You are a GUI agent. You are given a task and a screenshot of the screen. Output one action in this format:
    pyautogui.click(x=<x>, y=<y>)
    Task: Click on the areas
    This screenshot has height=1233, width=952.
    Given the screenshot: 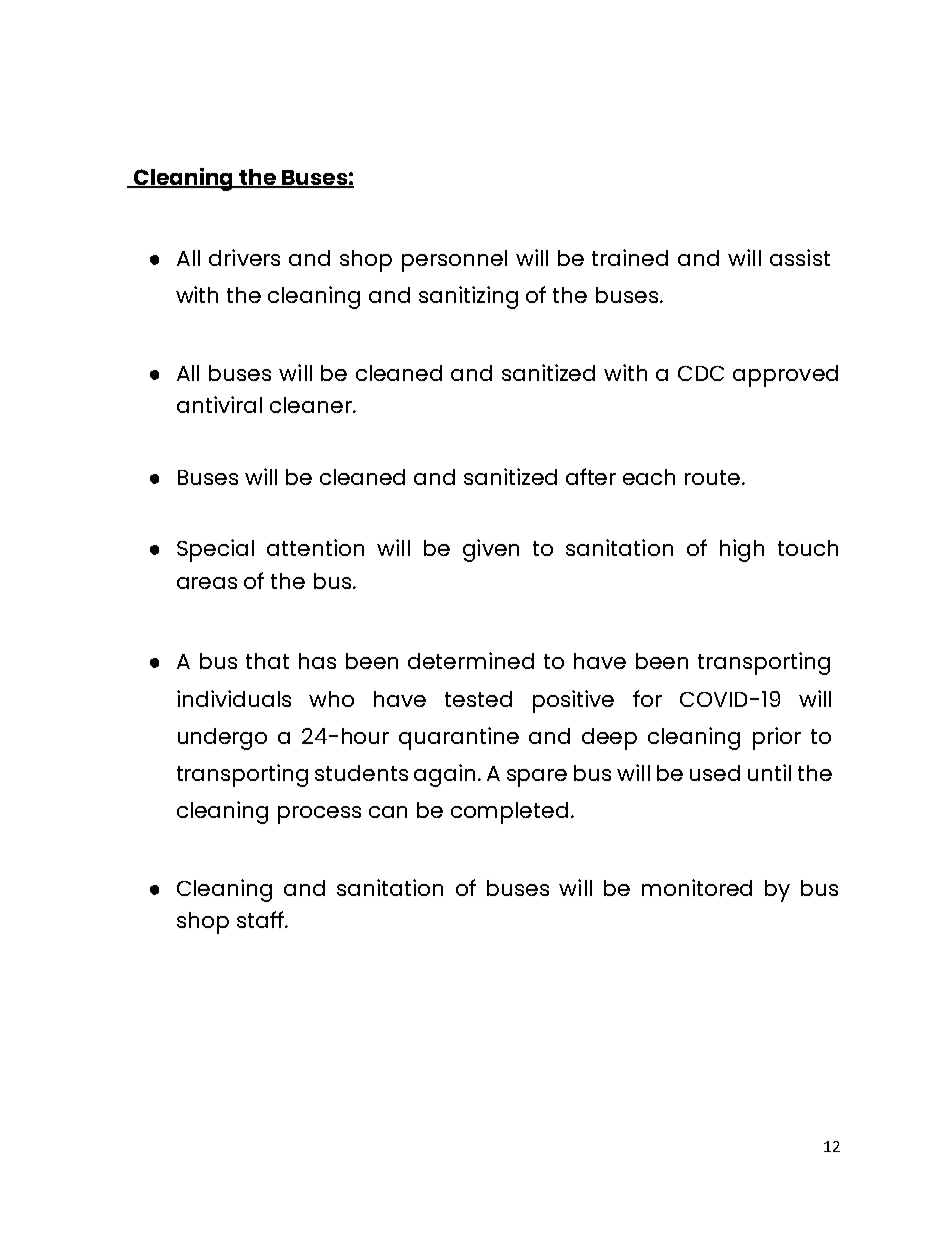 What is the action you would take?
    pyautogui.click(x=207, y=583)
